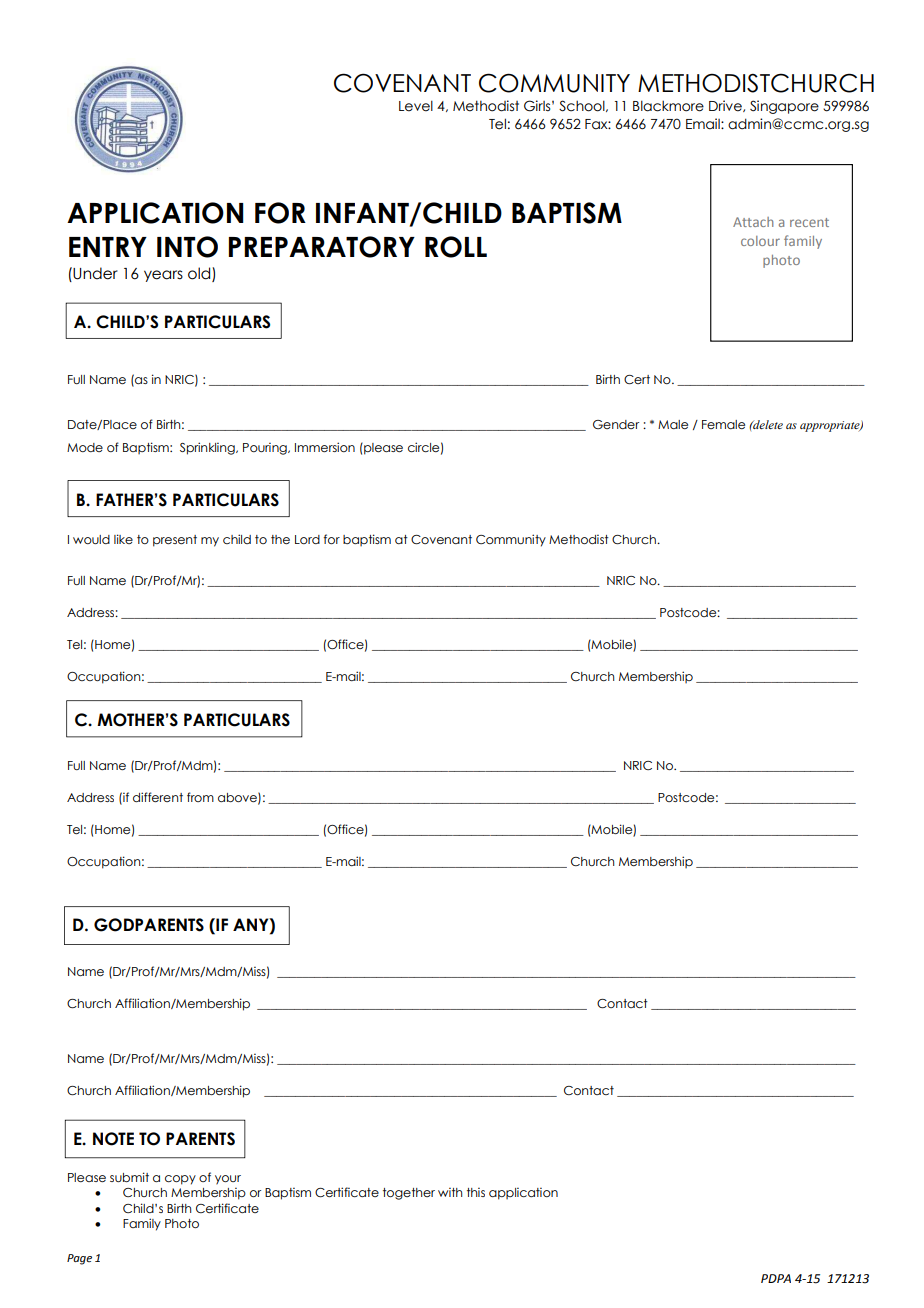 The width and height of the page is (924, 1308). What do you see at coordinates (450, 1192) in the page?
I see `with` at bounding box center [450, 1192].
